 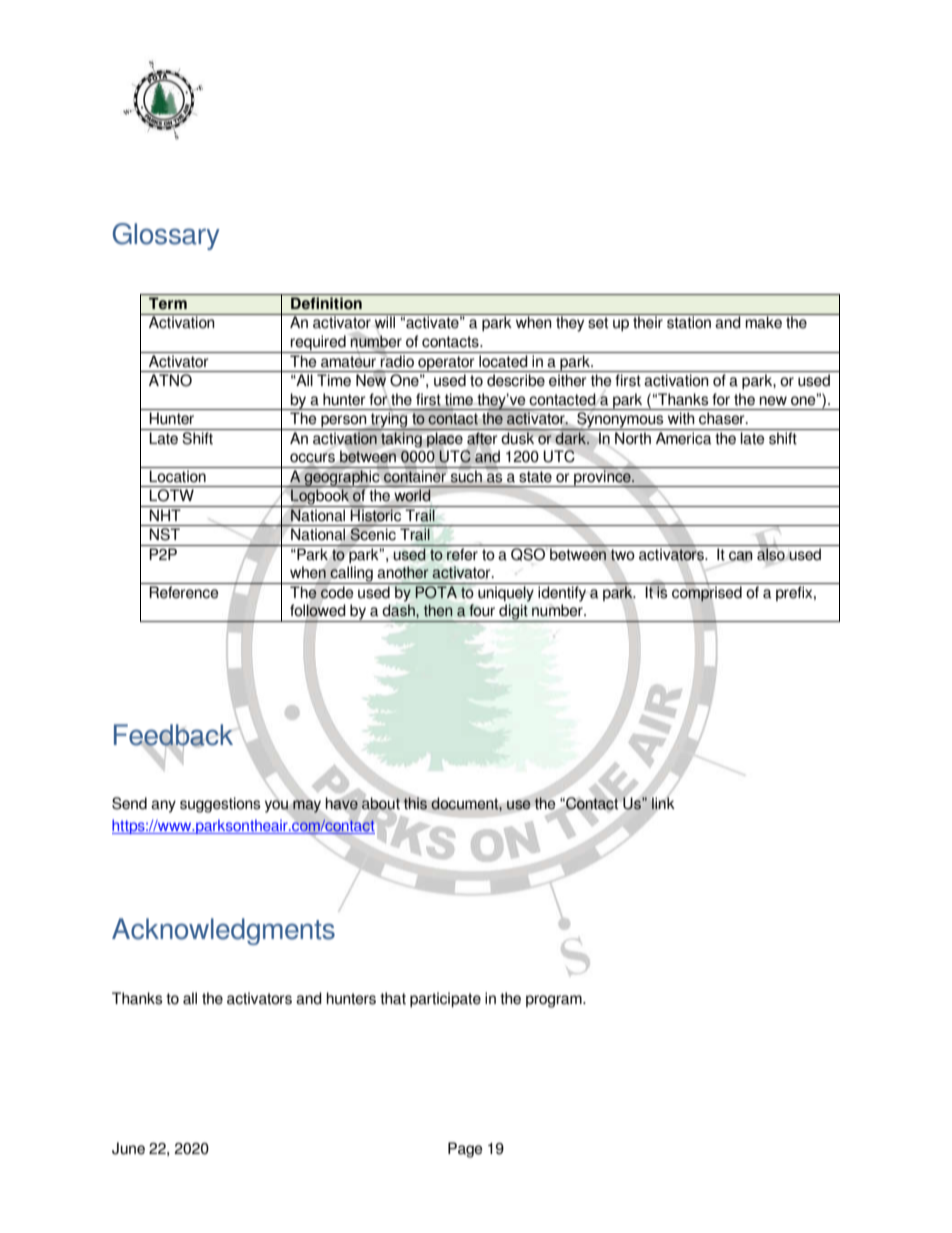 What do you see at coordinates (741, 556) in the screenshot?
I see `can` at bounding box center [741, 556].
